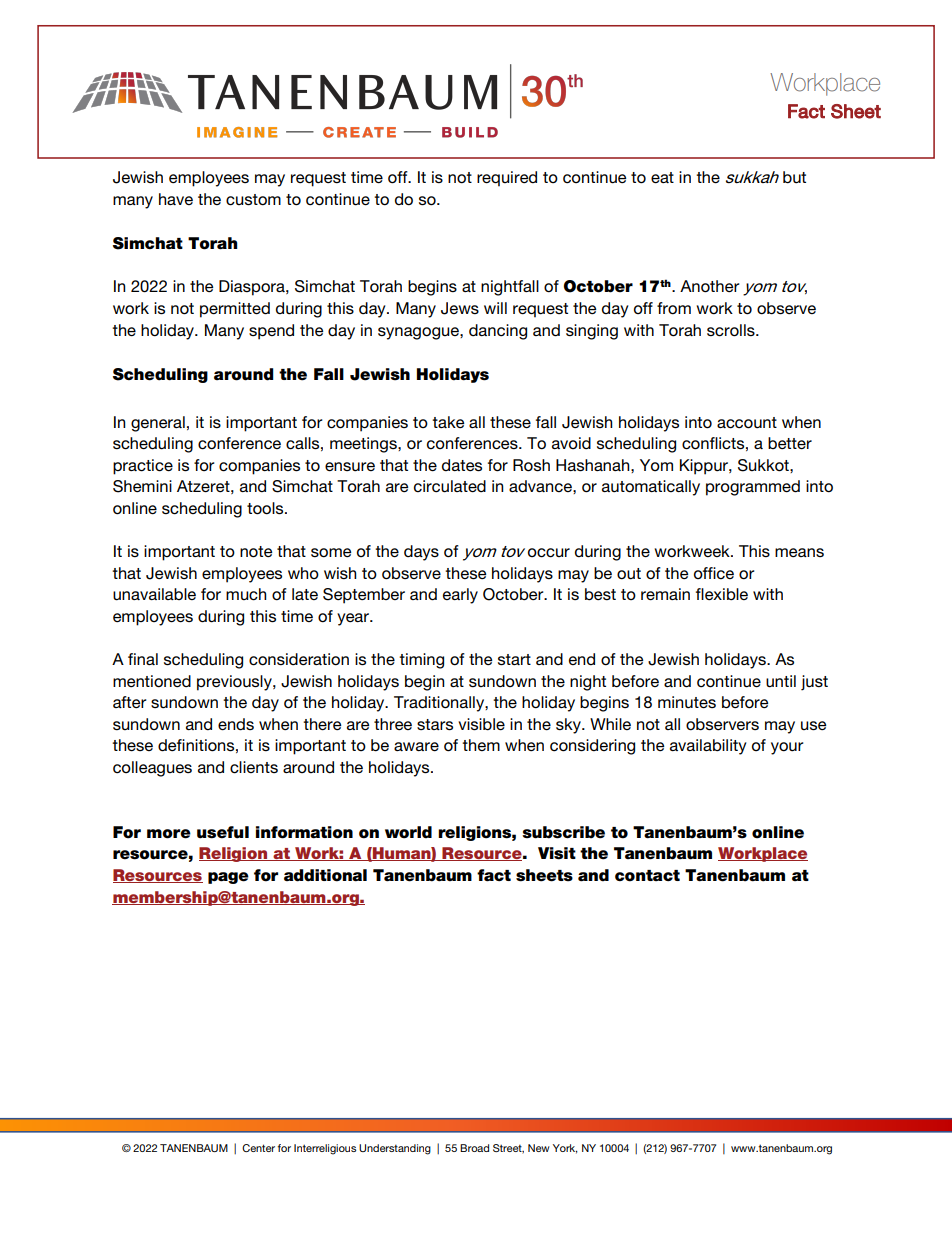 This screenshot has height=1233, width=952. I want to click on Broad, so click(474, 1148).
